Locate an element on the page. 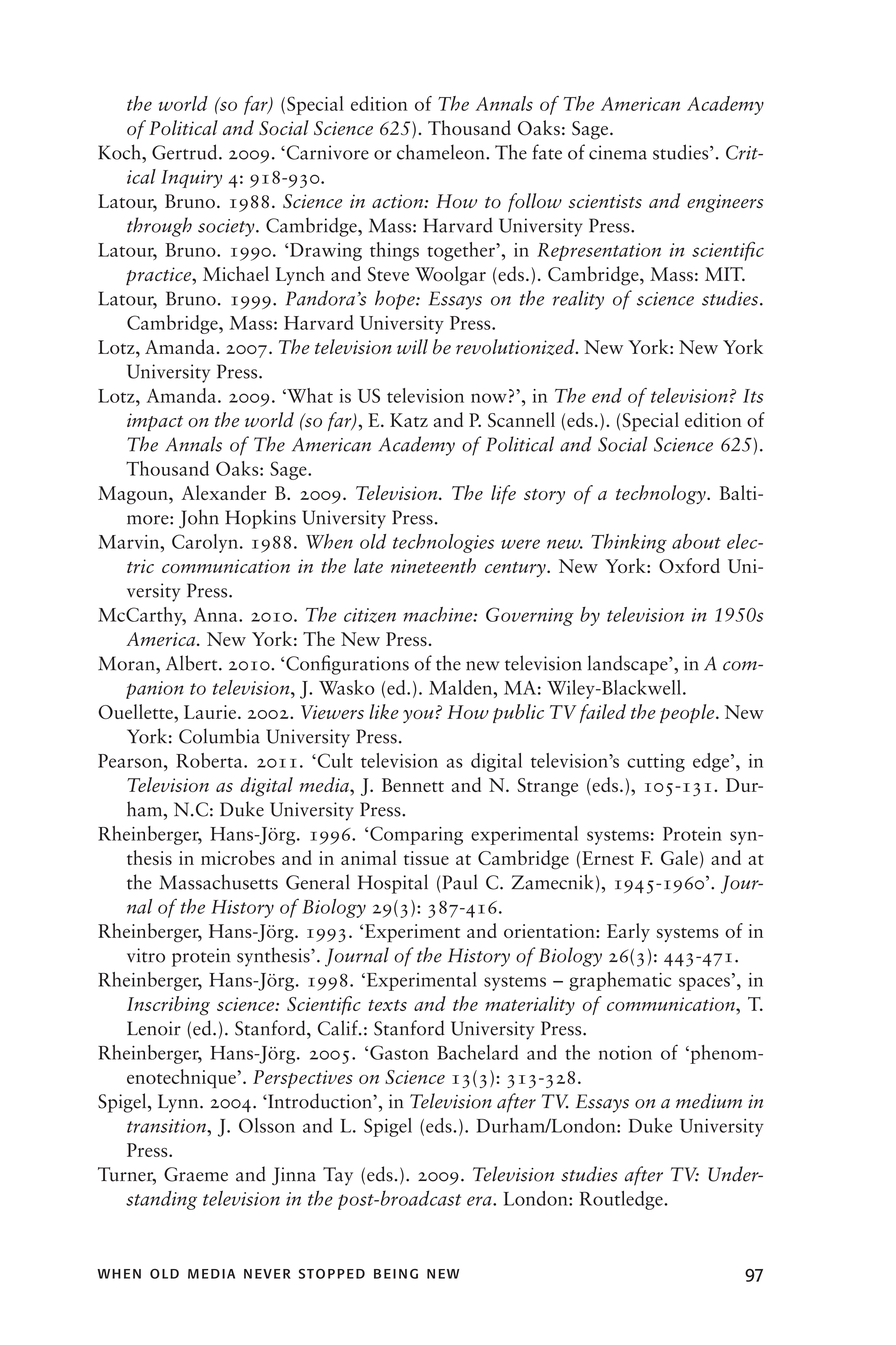 This page has height=1345, width=896. society is located at coordinates (227, 228).
